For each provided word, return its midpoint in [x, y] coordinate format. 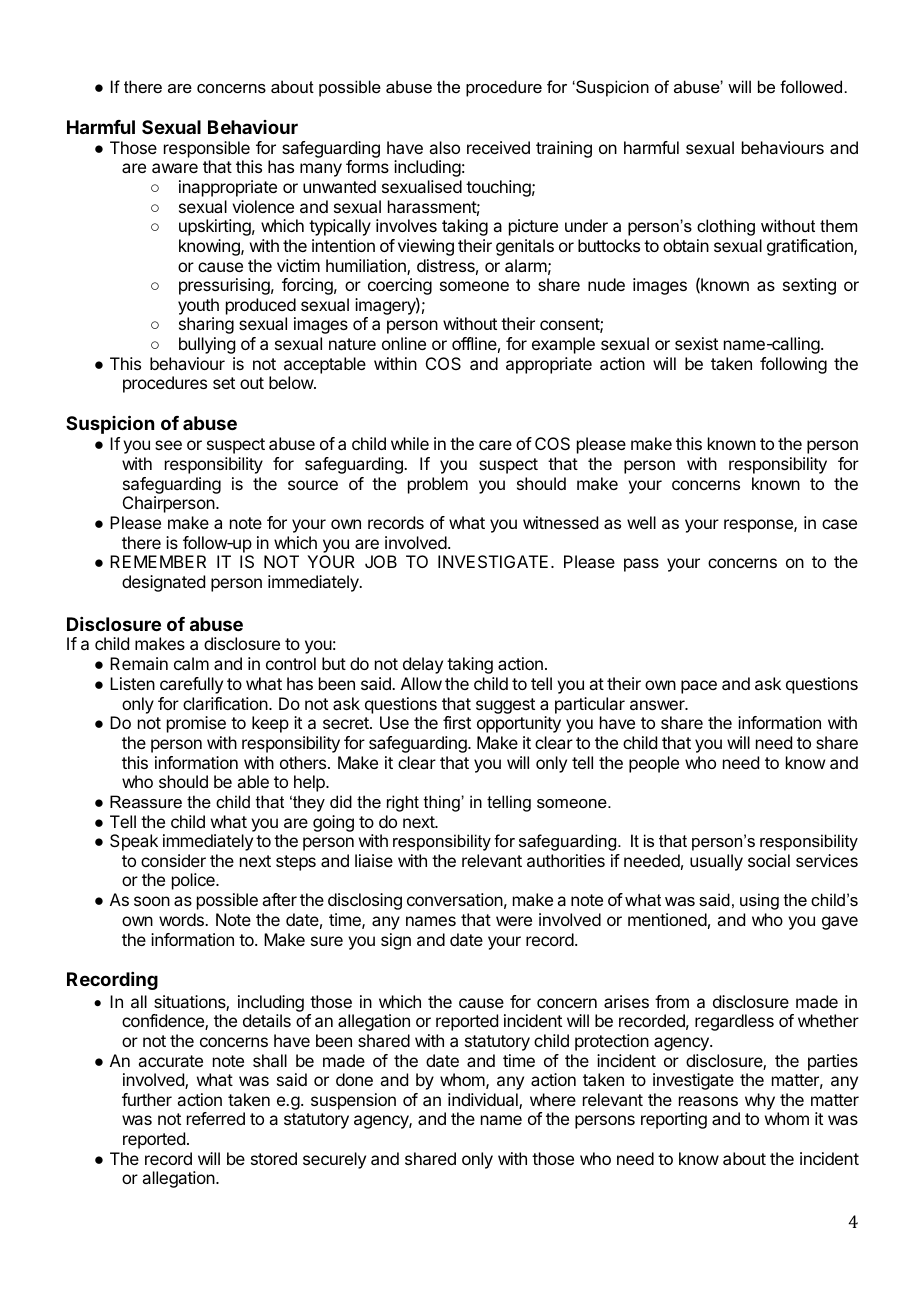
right [403, 803]
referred [216, 1118]
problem [438, 485]
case [839, 524]
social [769, 860]
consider [173, 860]
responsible [207, 149]
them [838, 225]
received [498, 147]
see [168, 445]
